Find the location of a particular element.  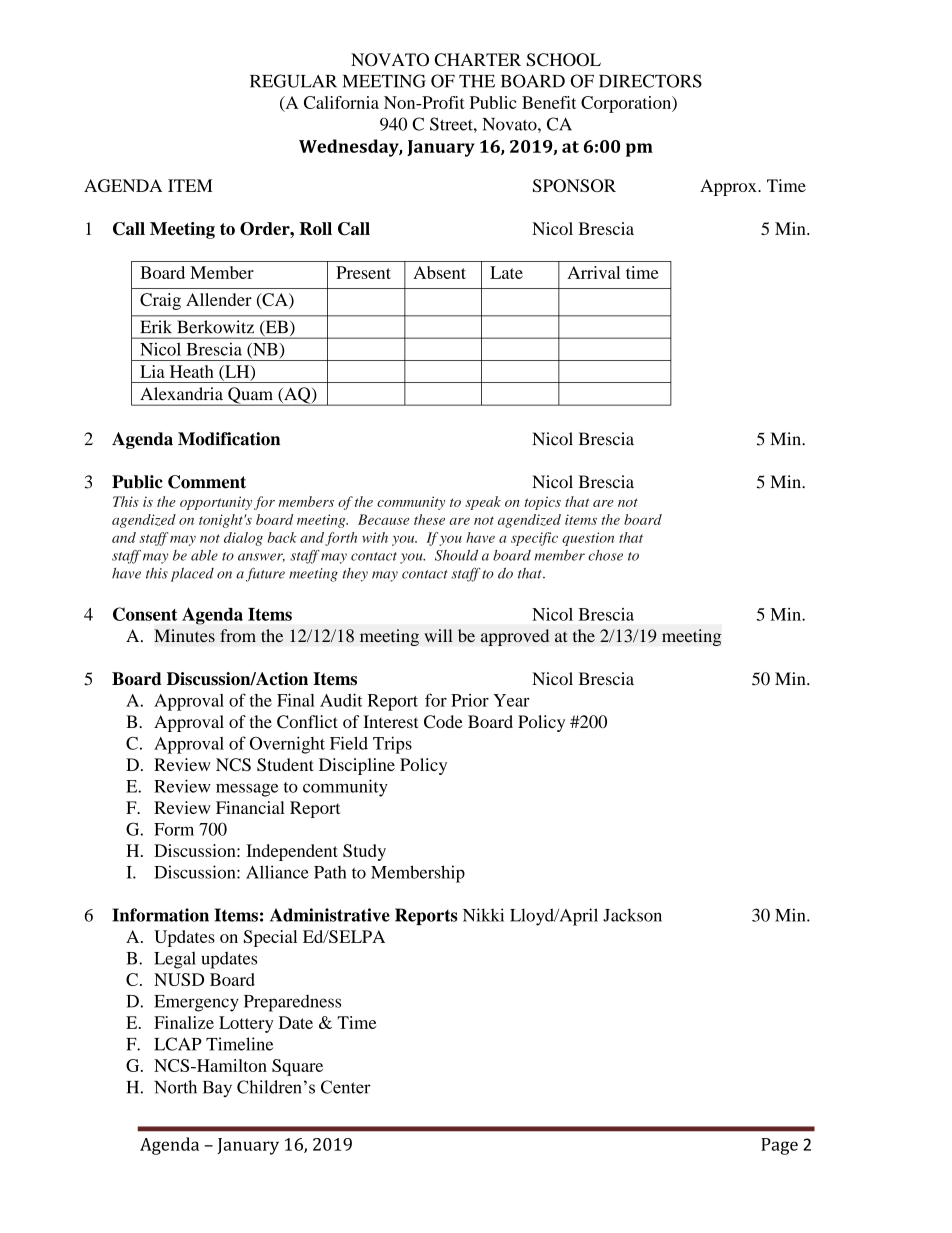

Center is located at coordinates (346, 1087).
